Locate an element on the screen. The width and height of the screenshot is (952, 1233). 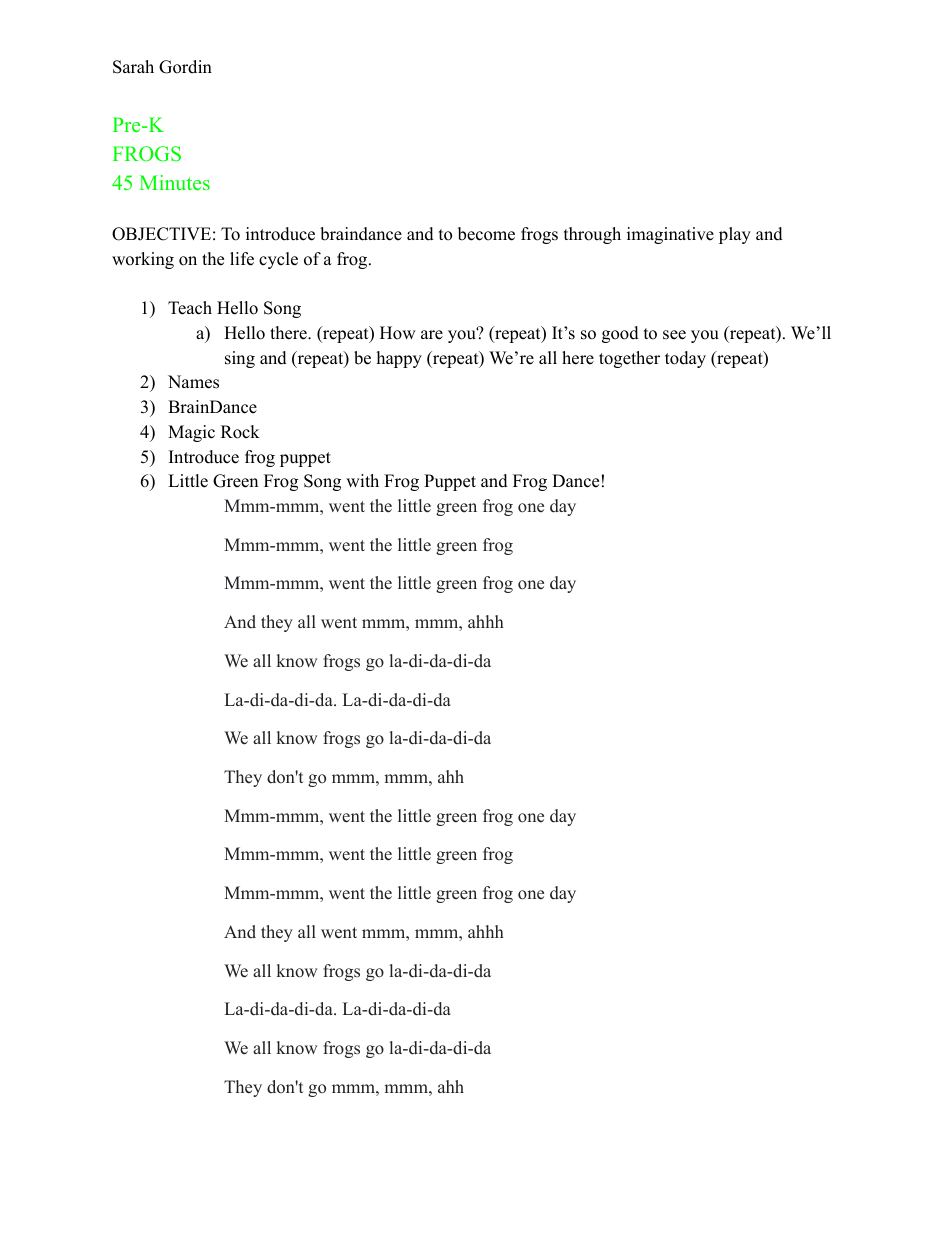
imaginative is located at coordinates (670, 235).
